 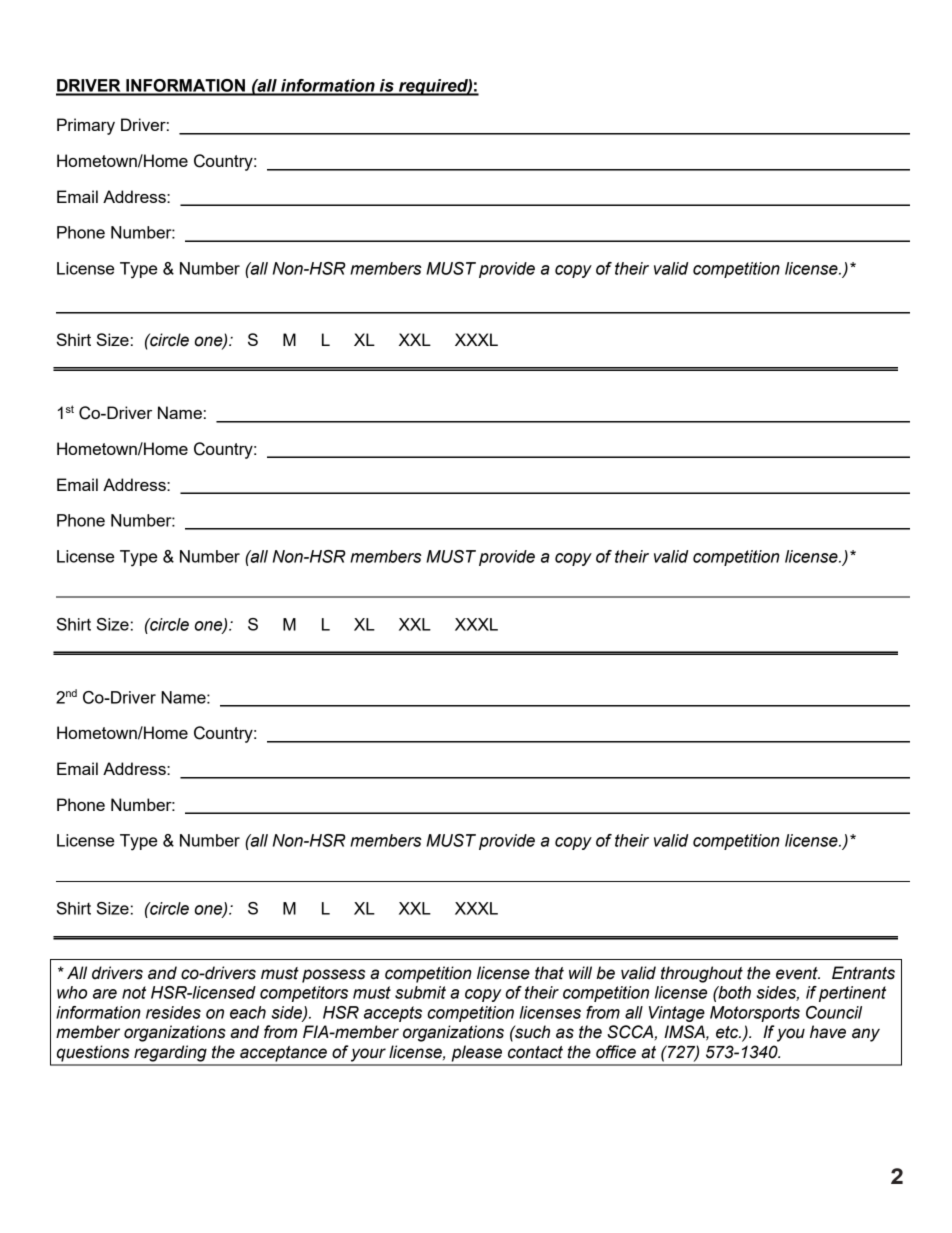 What do you see at coordinates (755, 1014) in the document?
I see `Motorsports` at bounding box center [755, 1014].
